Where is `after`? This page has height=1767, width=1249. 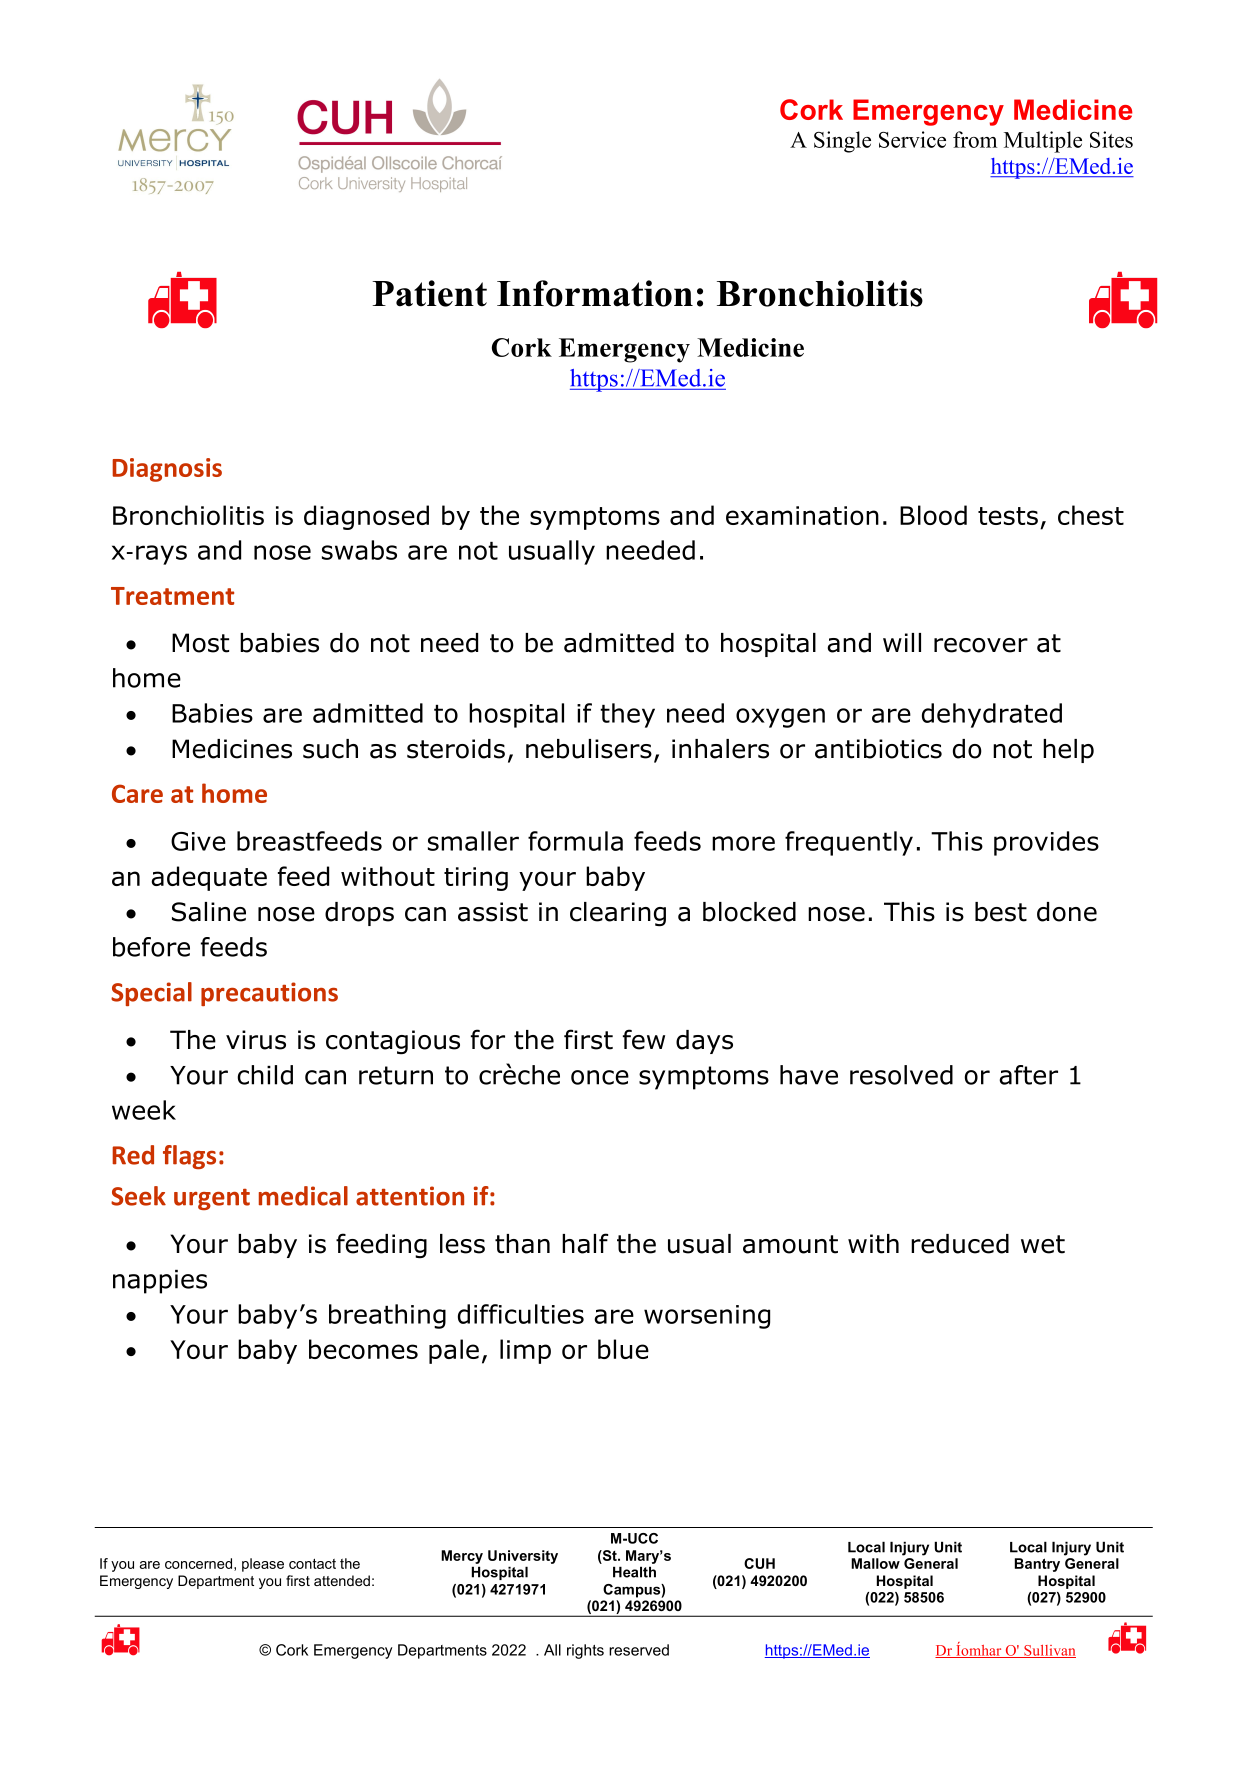 after is located at coordinates (1028, 1075).
